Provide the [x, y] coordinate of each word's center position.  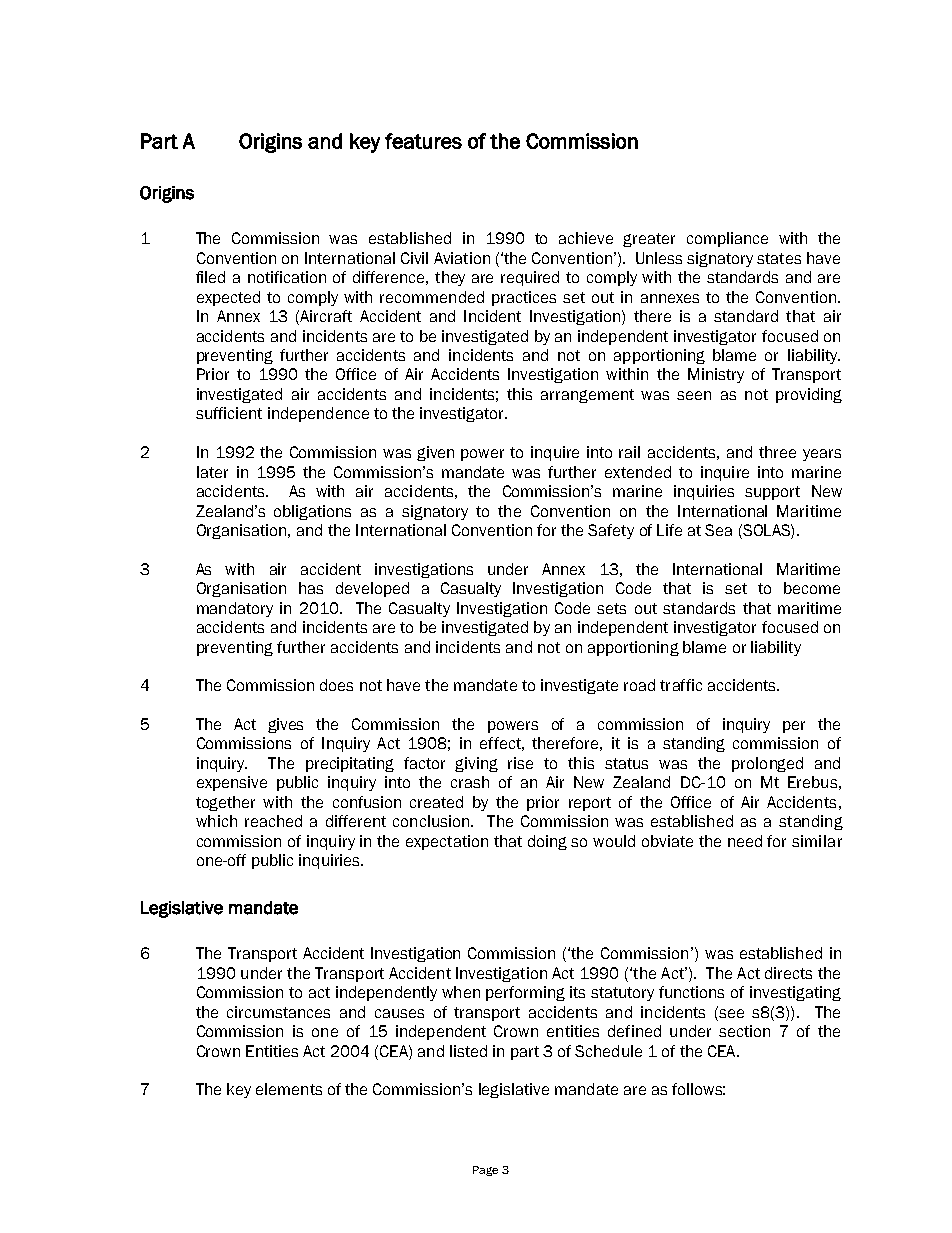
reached [273, 821]
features [423, 141]
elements [289, 1089]
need [745, 841]
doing [547, 842]
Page [485, 1171]
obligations [312, 512]
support [772, 493]
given [435, 453]
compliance [727, 239]
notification [287, 277]
